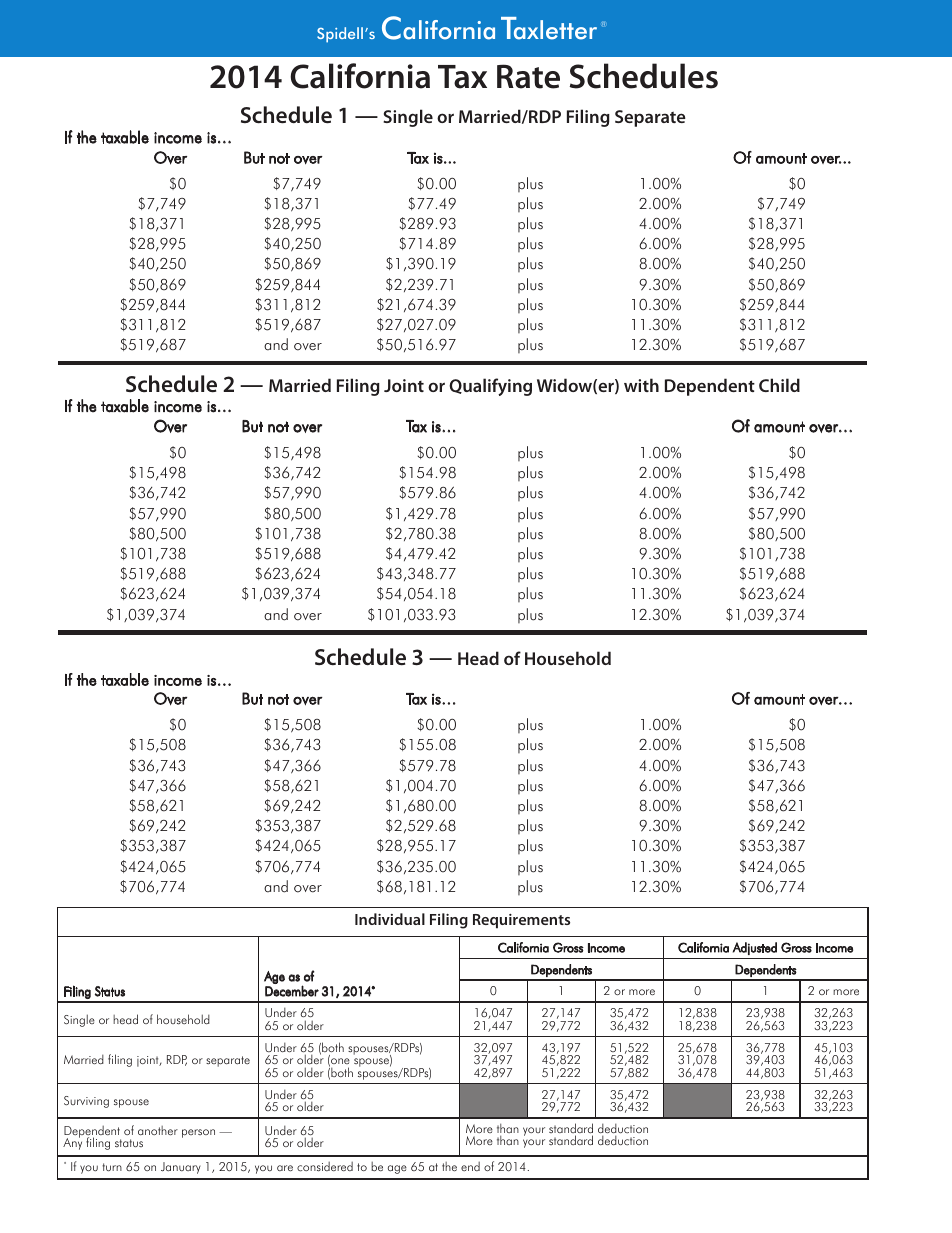 The width and height of the page is (952, 1233). Describe the element at coordinates (198, 1133) in the page. I see `person` at that location.
